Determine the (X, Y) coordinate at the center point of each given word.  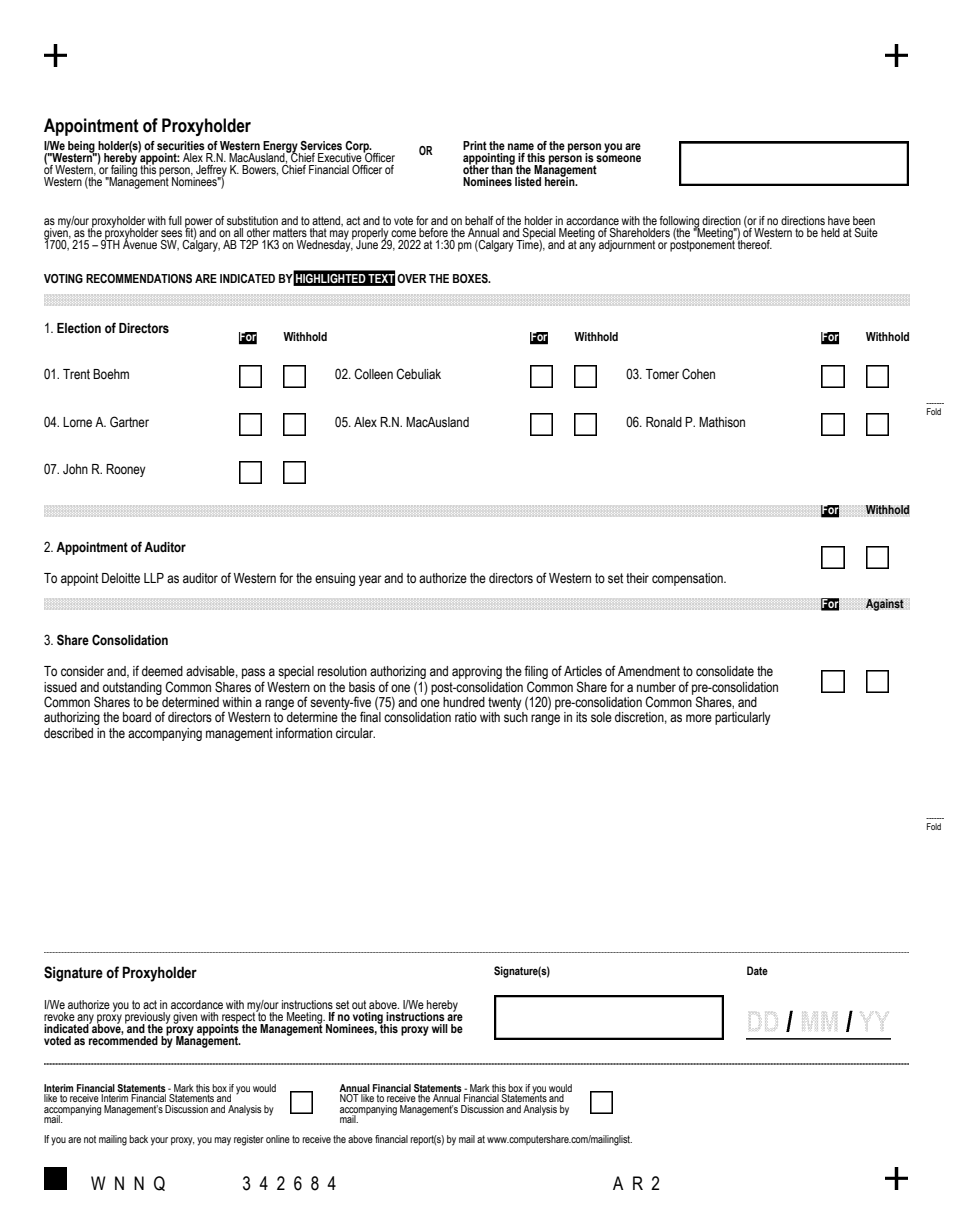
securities (181, 145)
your (159, 1141)
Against (884, 604)
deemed (162, 671)
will (440, 1028)
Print (475, 145)
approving (477, 672)
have (839, 220)
